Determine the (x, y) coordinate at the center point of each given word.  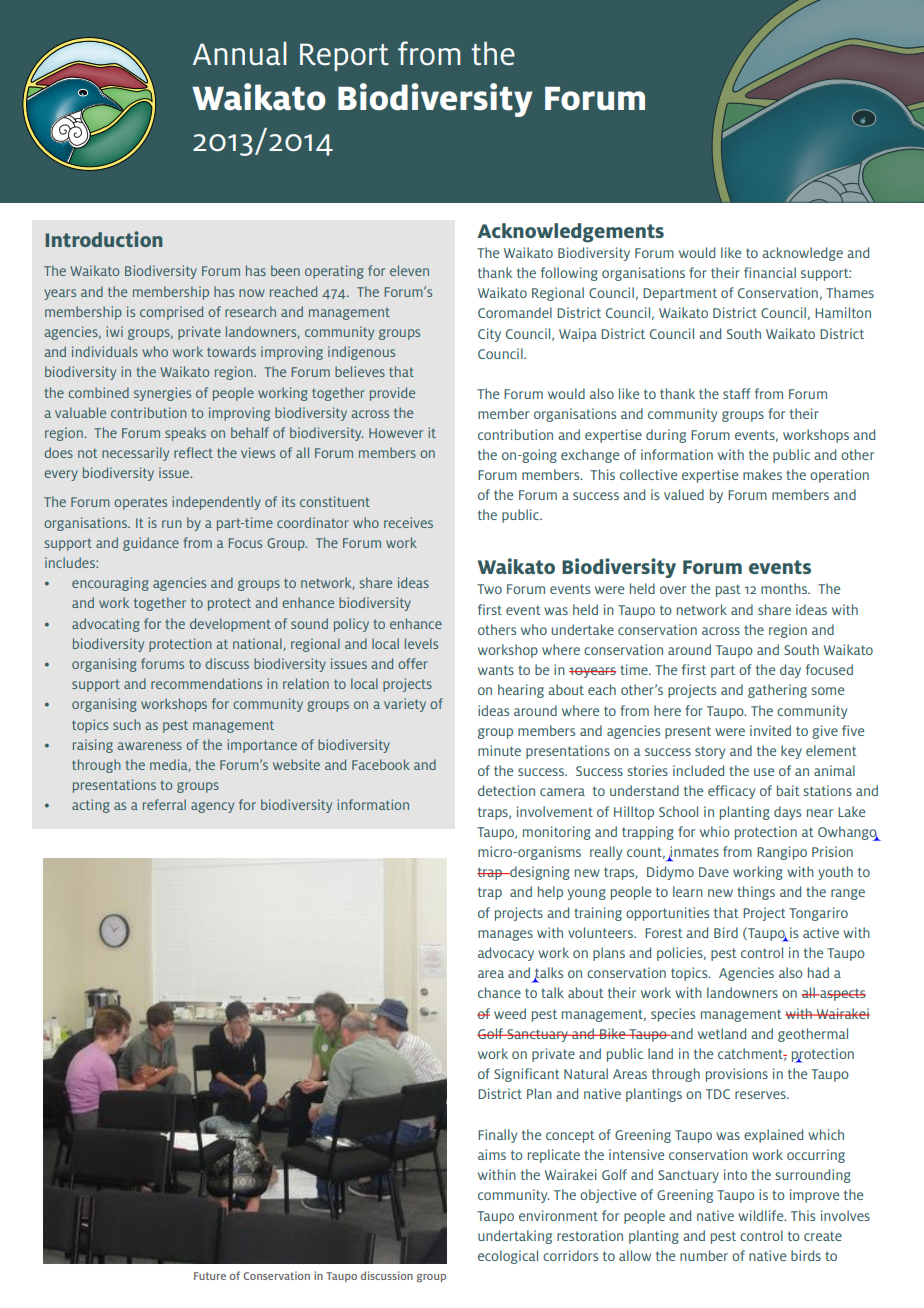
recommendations (206, 683)
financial (770, 272)
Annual (240, 54)
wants (496, 670)
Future (210, 1276)
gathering (777, 691)
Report (344, 57)
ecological (508, 1257)
